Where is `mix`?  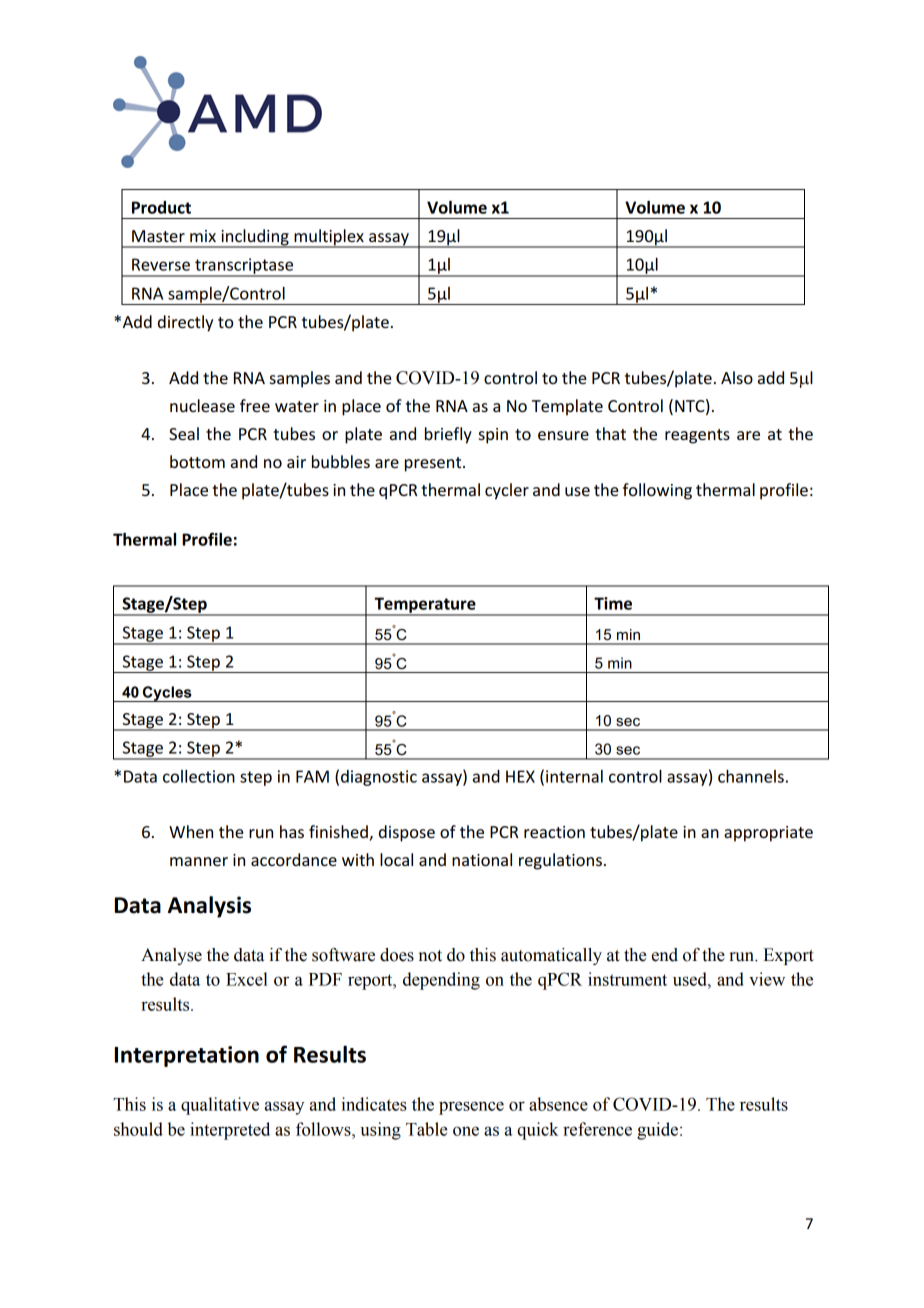
mix is located at coordinates (203, 236).
